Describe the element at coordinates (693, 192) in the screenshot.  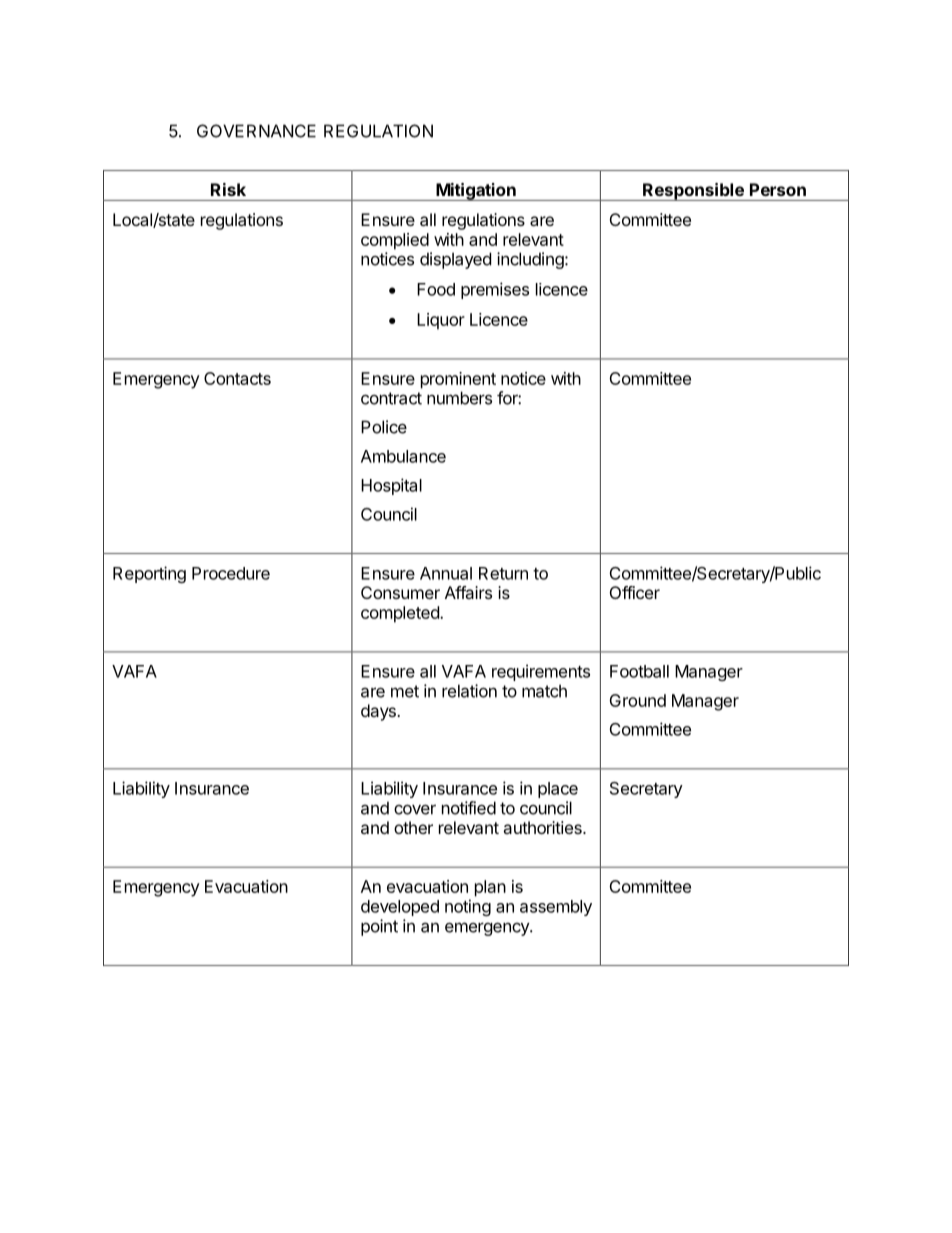
I see `Responsible` at that location.
